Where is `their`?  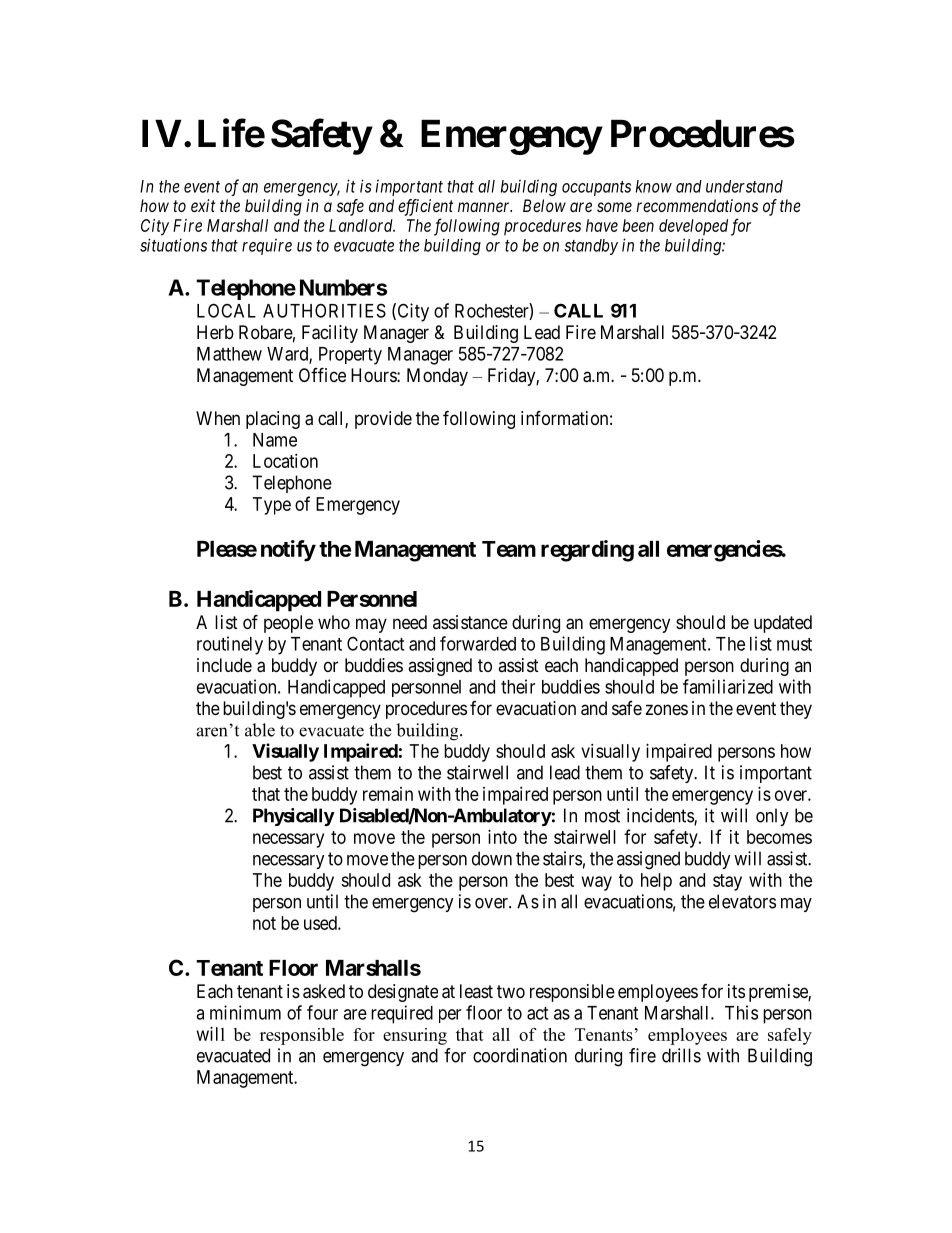 their is located at coordinates (518, 686).
